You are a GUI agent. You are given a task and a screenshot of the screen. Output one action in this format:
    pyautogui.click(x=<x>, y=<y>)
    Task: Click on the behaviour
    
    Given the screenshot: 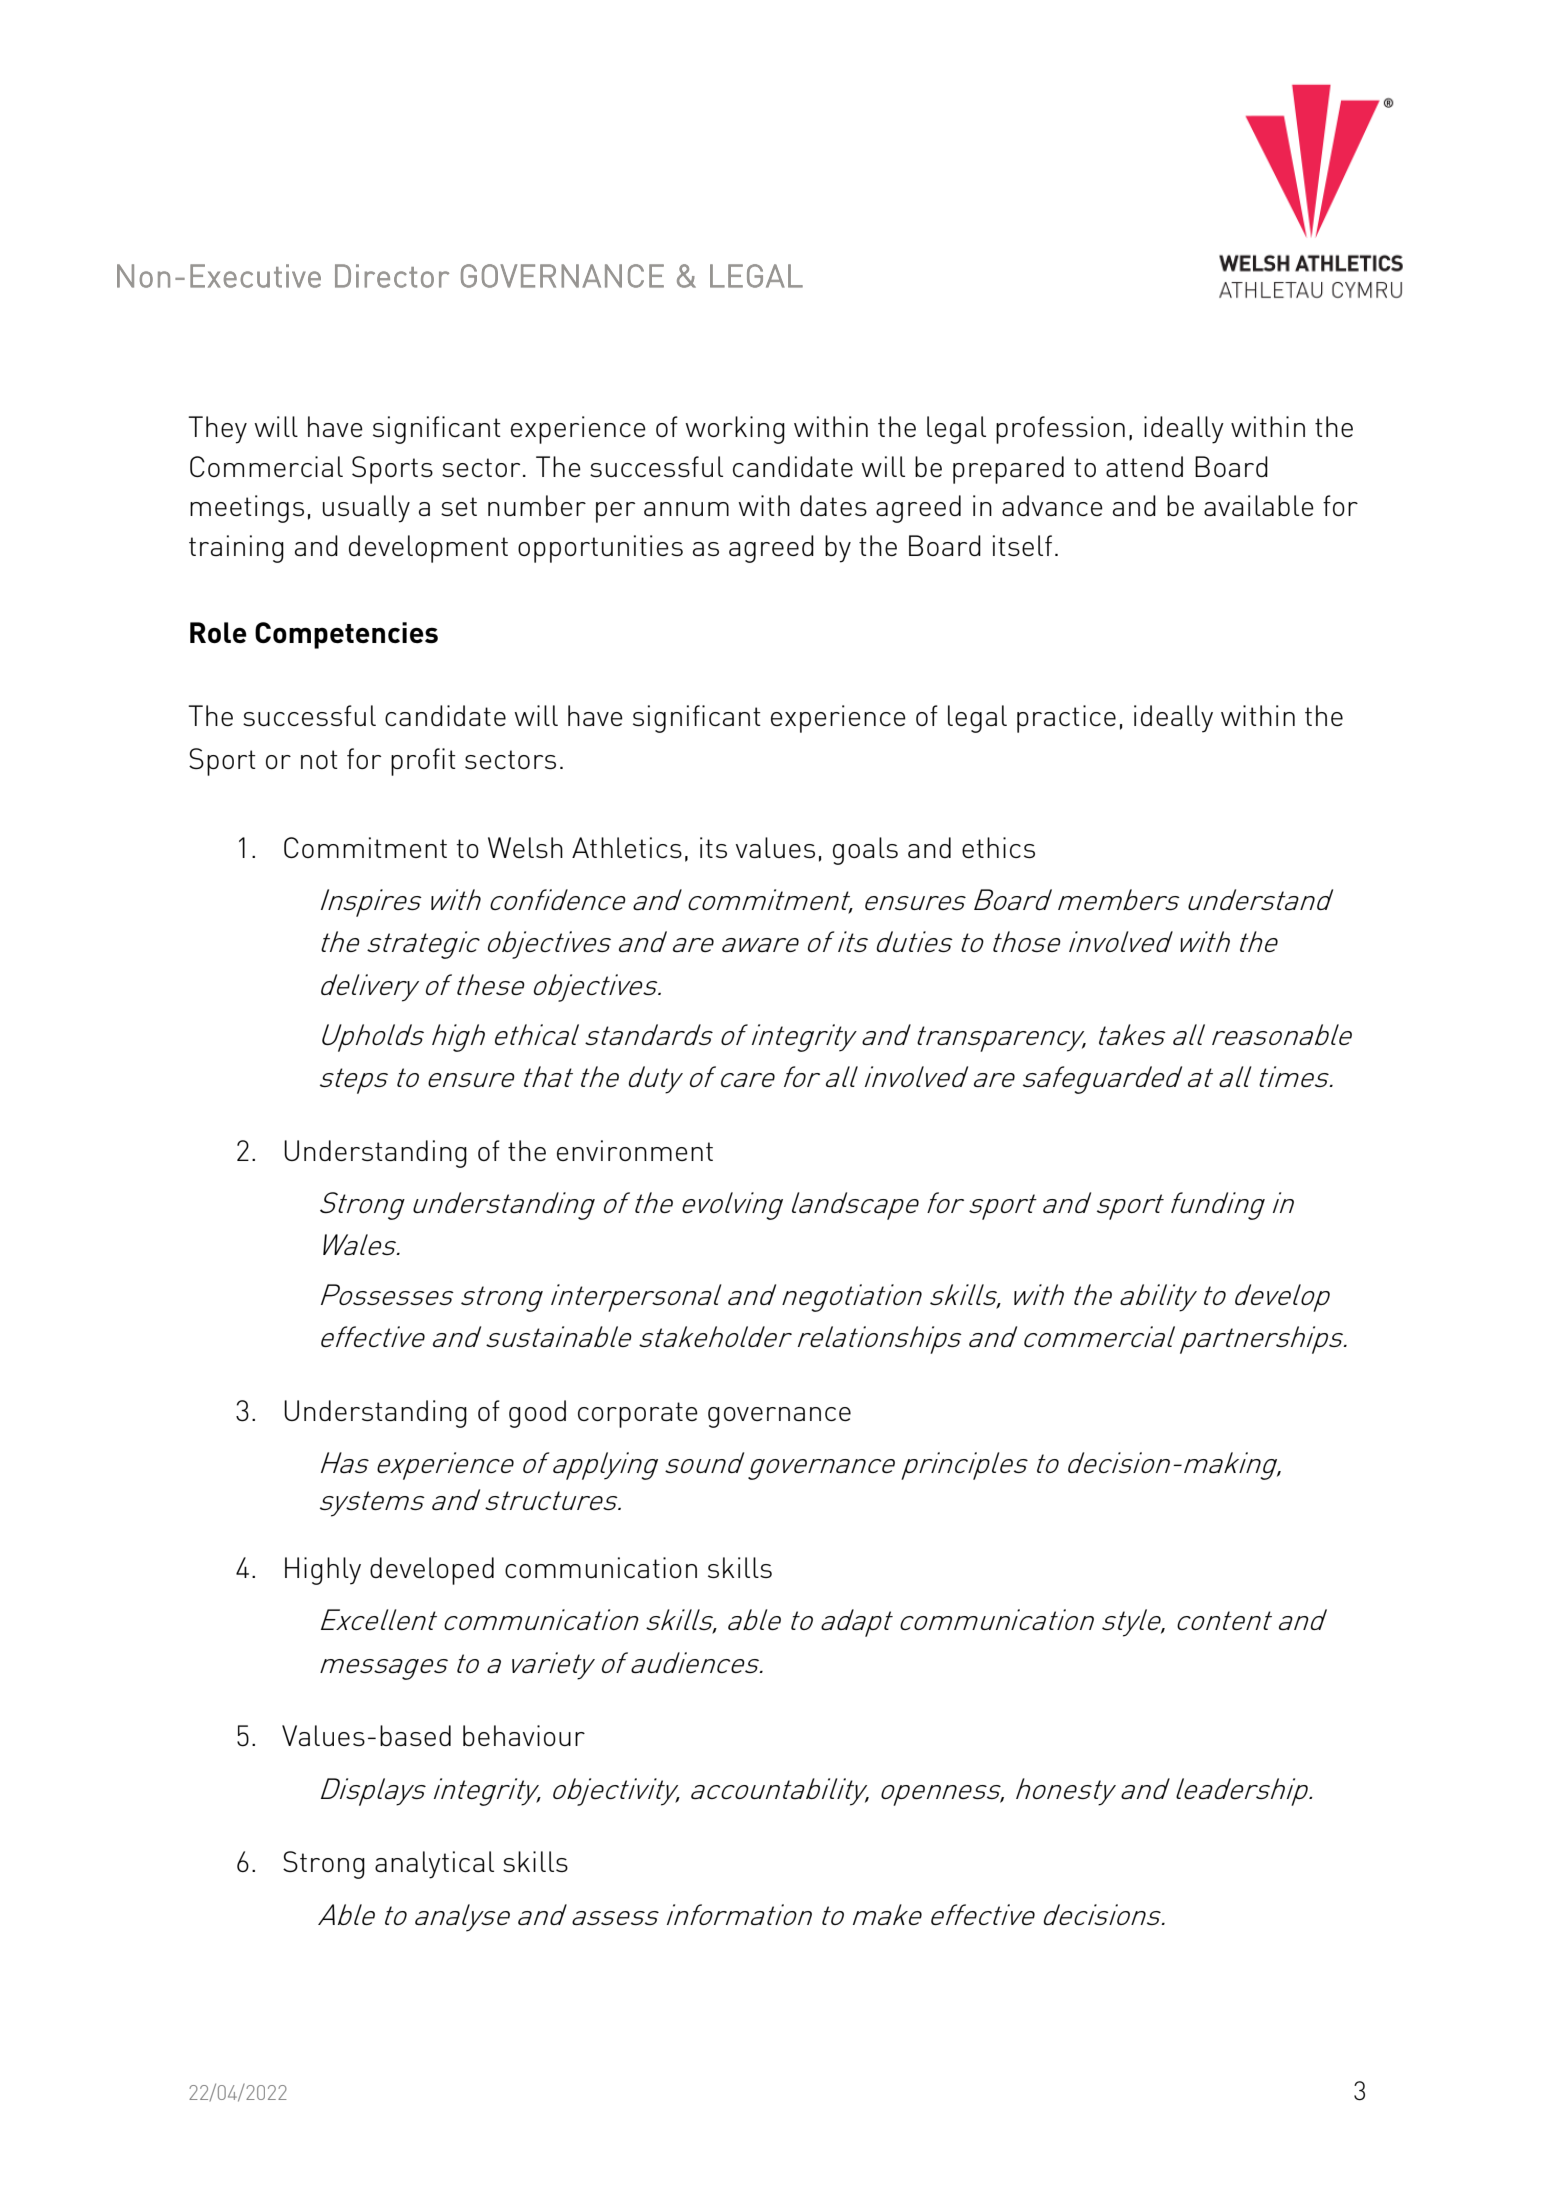 What is the action you would take?
    pyautogui.click(x=524, y=1735)
